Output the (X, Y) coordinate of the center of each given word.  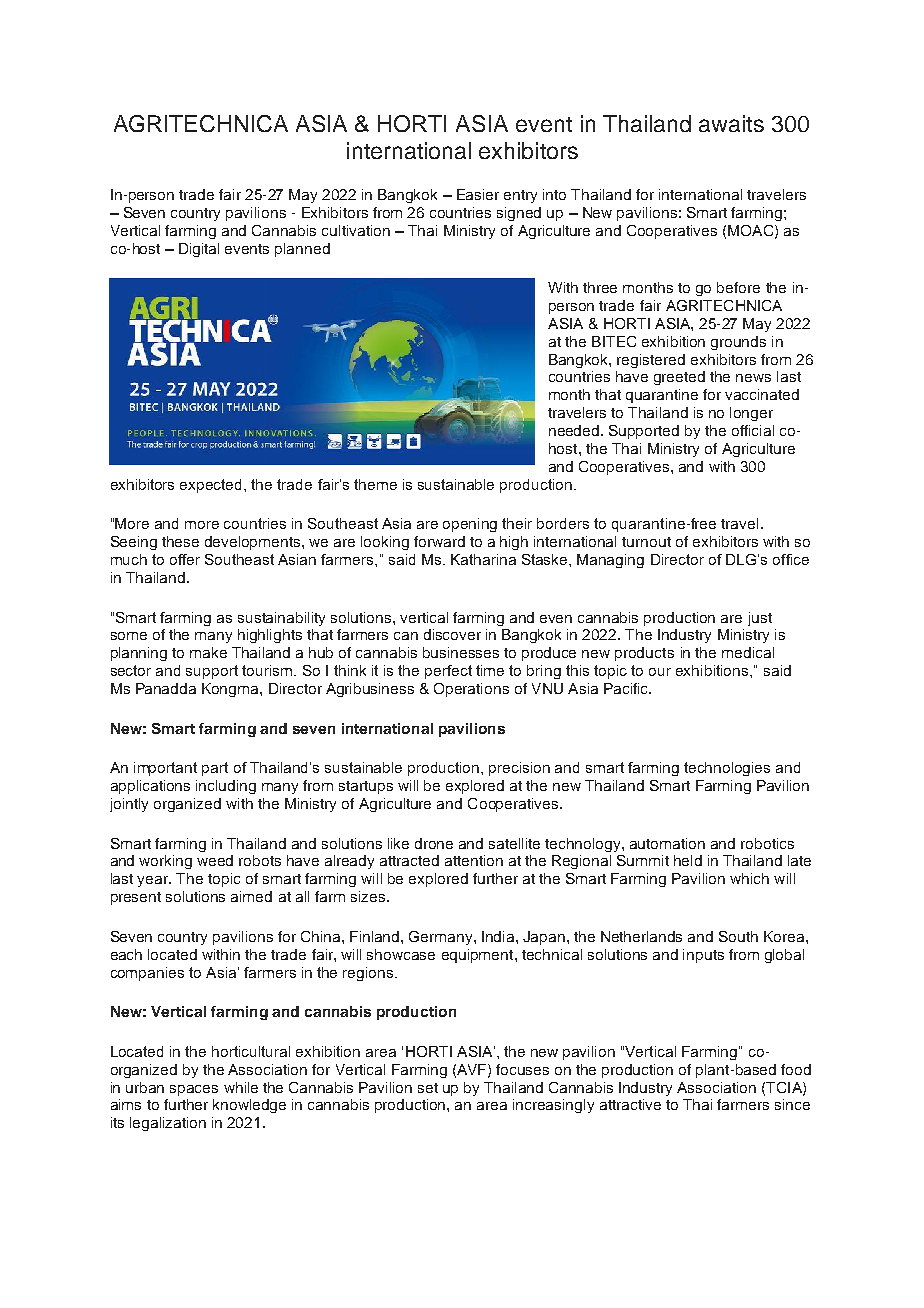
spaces (194, 1090)
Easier (478, 194)
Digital (199, 250)
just (760, 619)
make (208, 652)
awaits (731, 123)
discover (452, 634)
